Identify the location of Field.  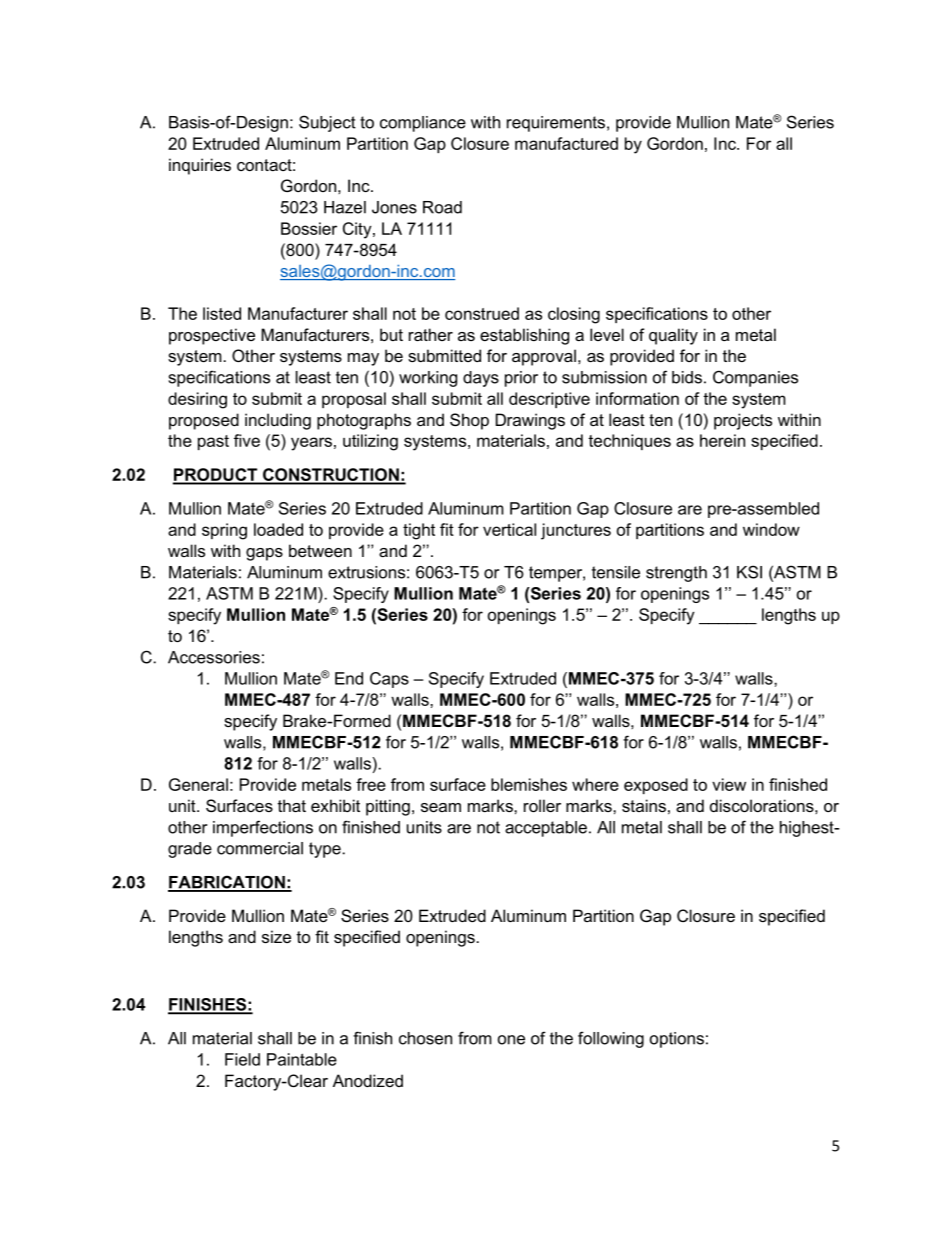
(242, 1059).
